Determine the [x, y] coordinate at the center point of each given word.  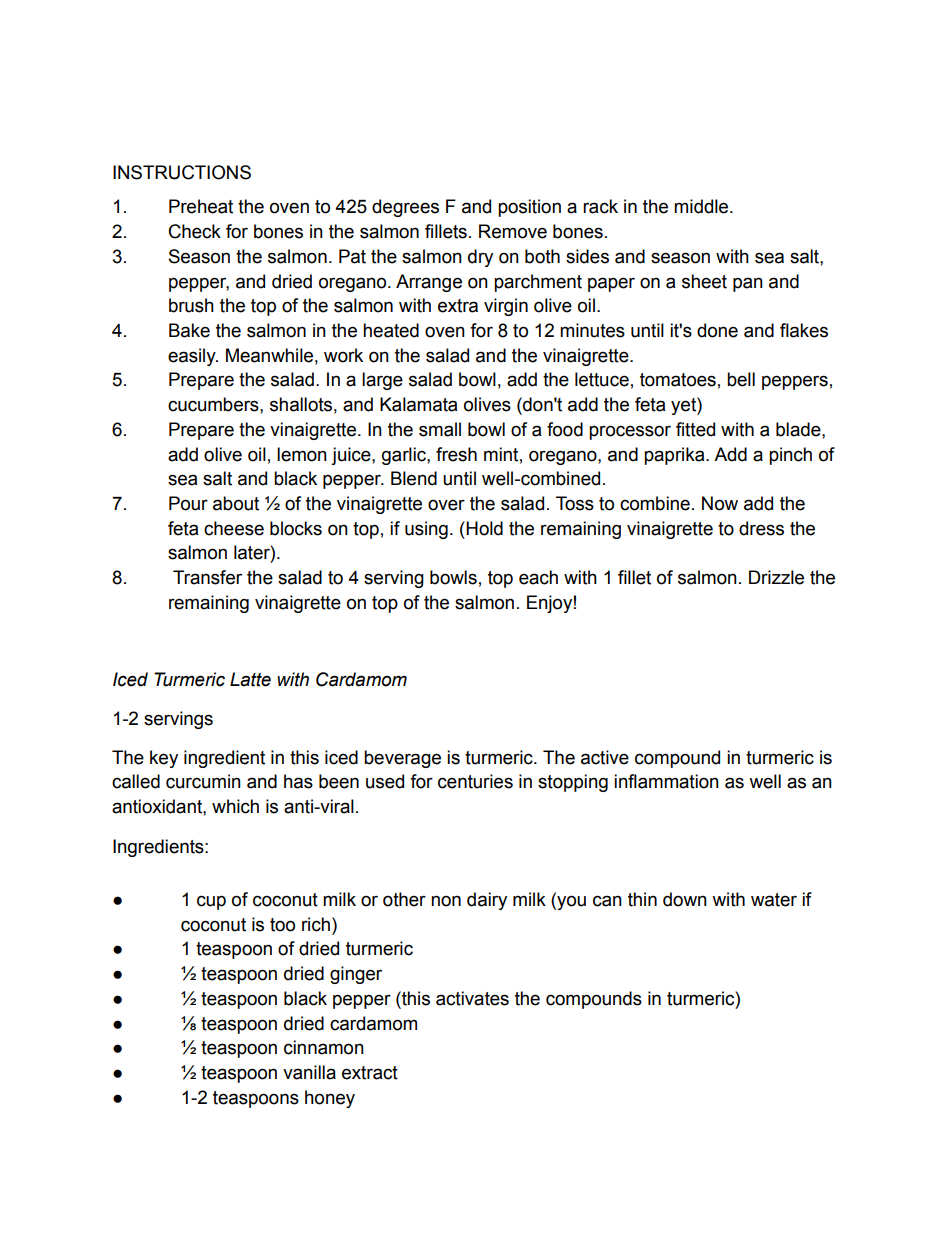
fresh [456, 454]
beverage [402, 759]
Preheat [201, 206]
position [529, 208]
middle [702, 206]
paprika [675, 456]
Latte [250, 679]
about [236, 503]
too [282, 925]
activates [472, 998]
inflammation [666, 781]
